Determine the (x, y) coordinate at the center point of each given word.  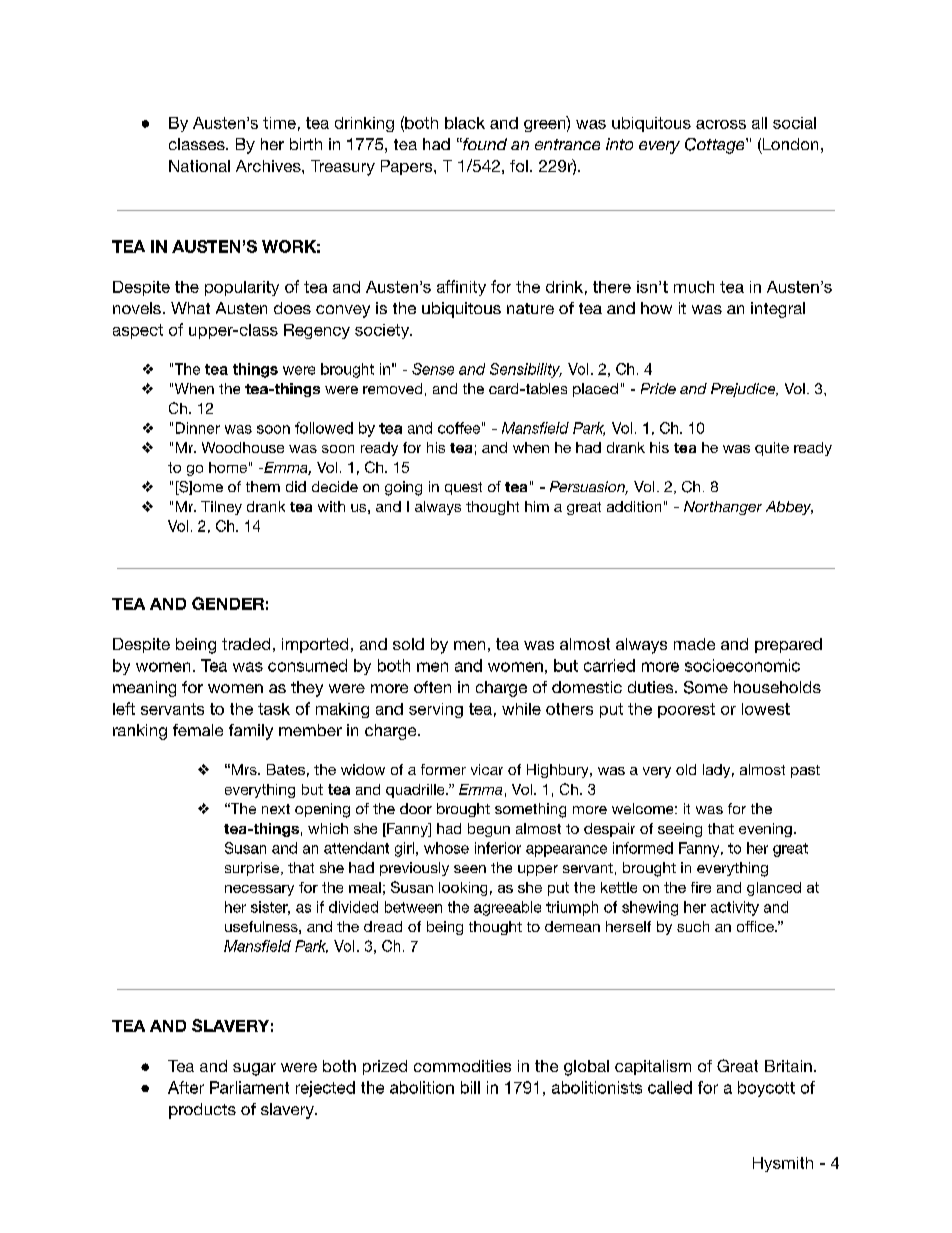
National (199, 166)
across (721, 124)
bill (470, 1087)
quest (463, 488)
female (198, 730)
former (443, 769)
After (186, 1087)
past (805, 771)
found (484, 144)
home (228, 467)
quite (772, 449)
